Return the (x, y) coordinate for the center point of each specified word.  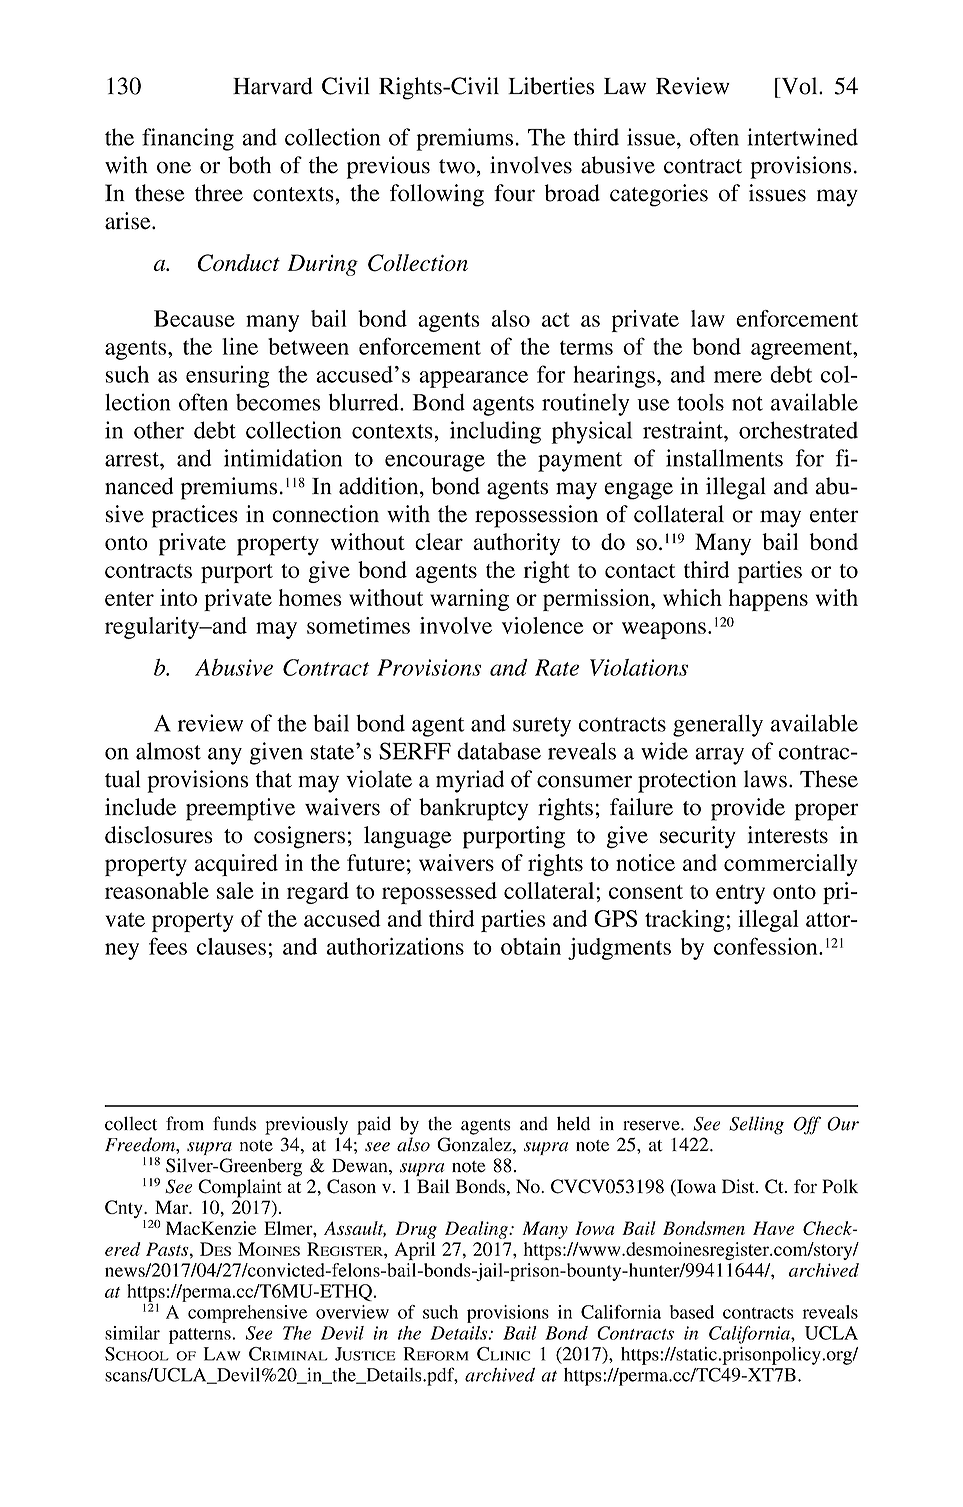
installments (724, 458)
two (457, 166)
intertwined (803, 137)
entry (740, 894)
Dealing (477, 1230)
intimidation (283, 458)
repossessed (439, 893)
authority (516, 544)
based (692, 1312)
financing (188, 139)
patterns (201, 1336)
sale (235, 890)
